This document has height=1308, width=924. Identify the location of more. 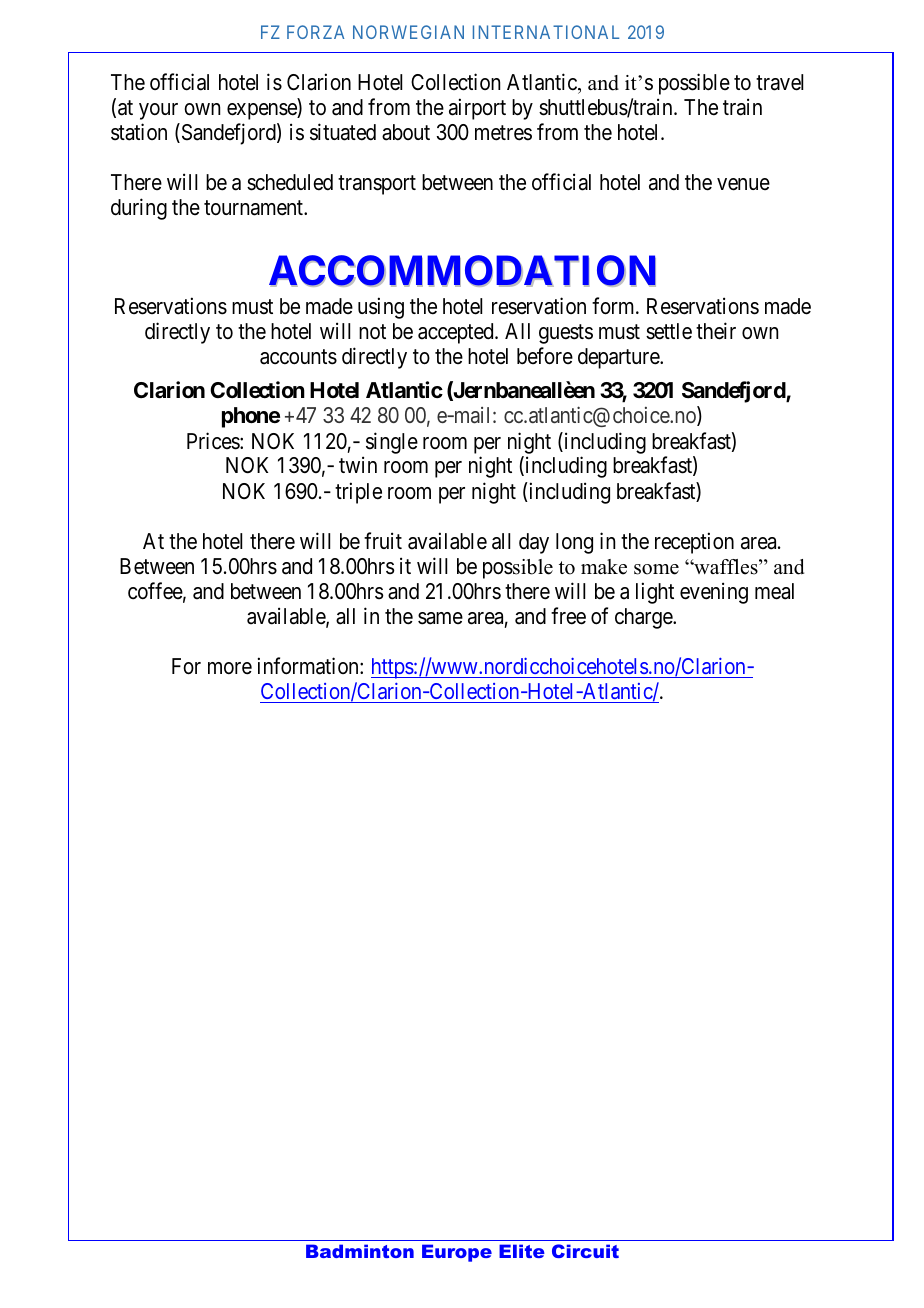
(230, 668).
